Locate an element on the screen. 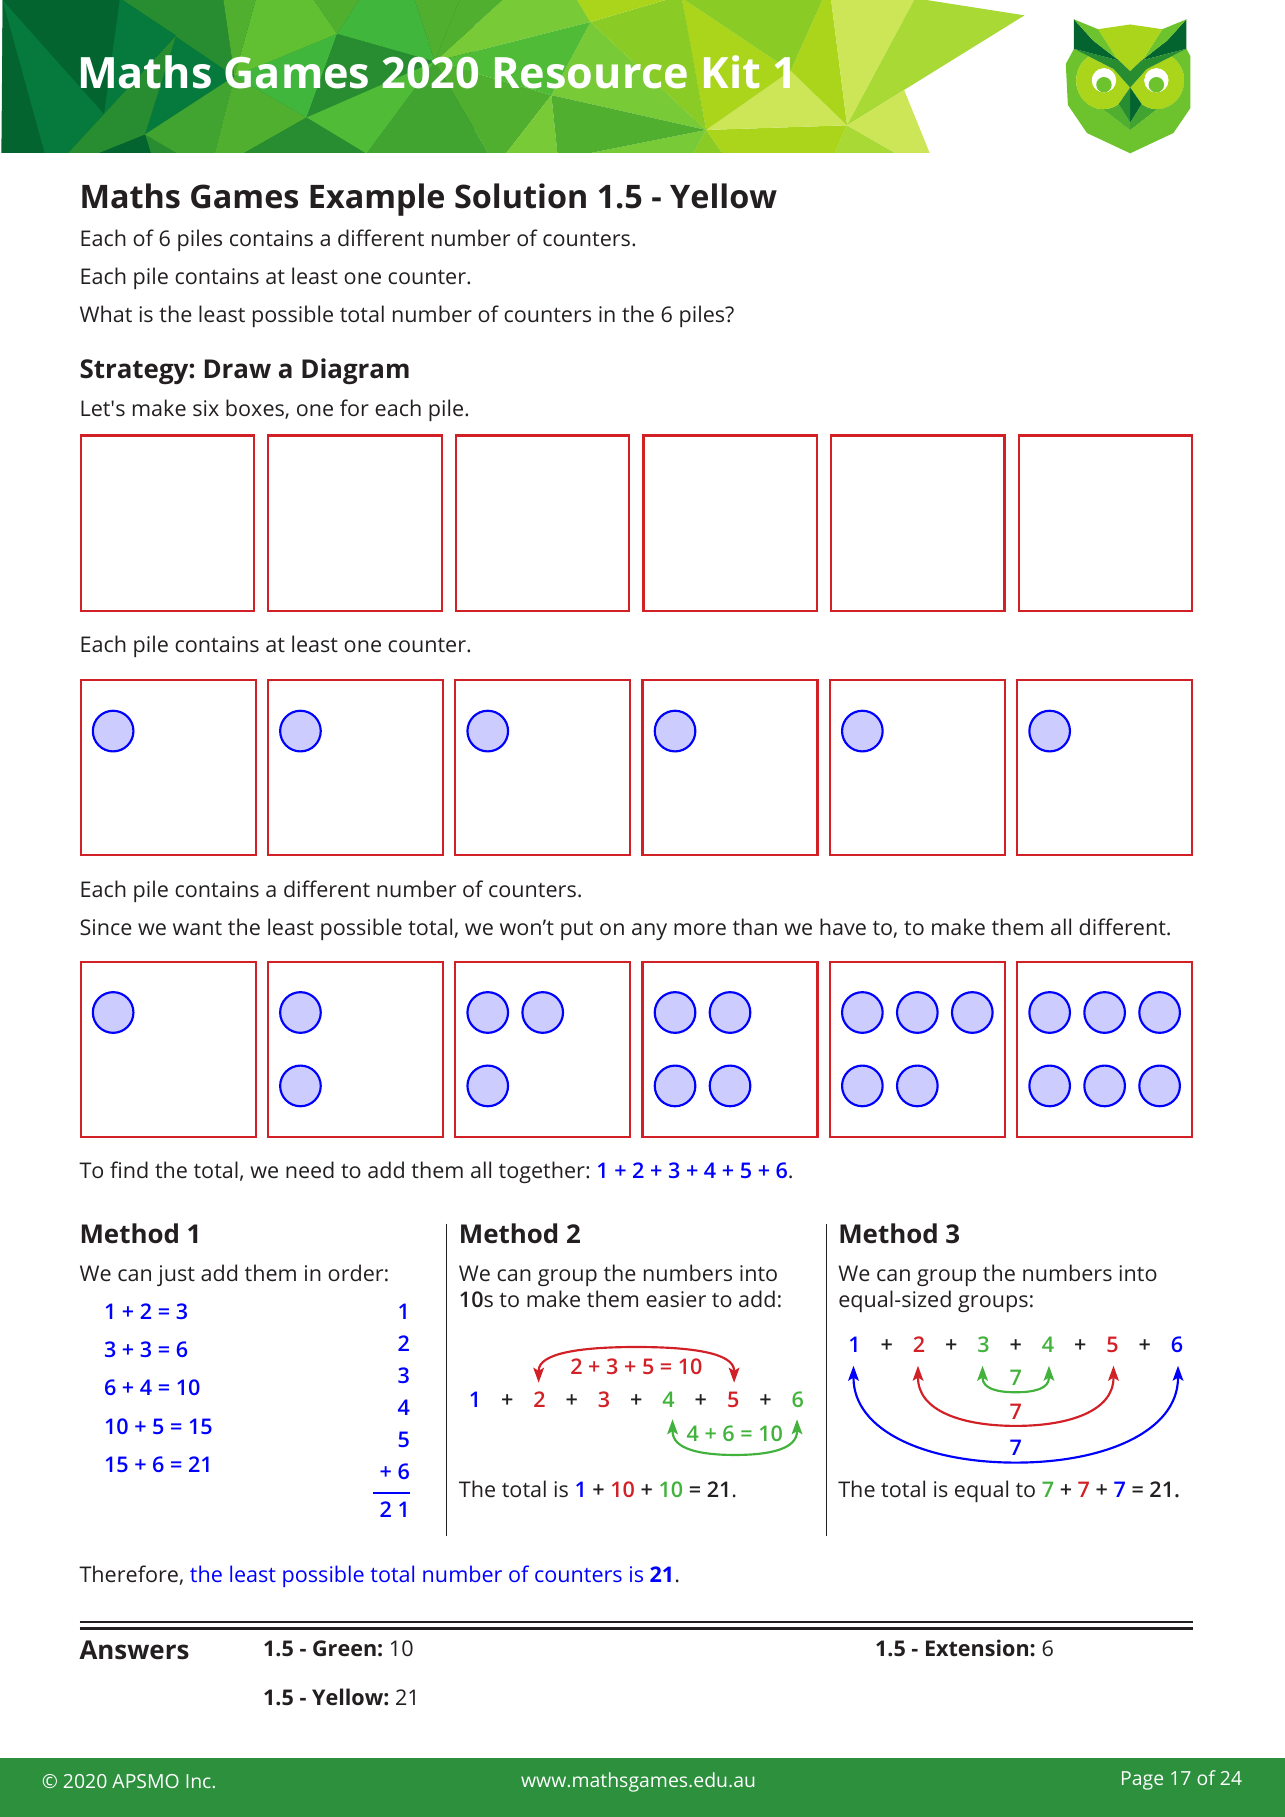  boxes is located at coordinates (256, 409).
